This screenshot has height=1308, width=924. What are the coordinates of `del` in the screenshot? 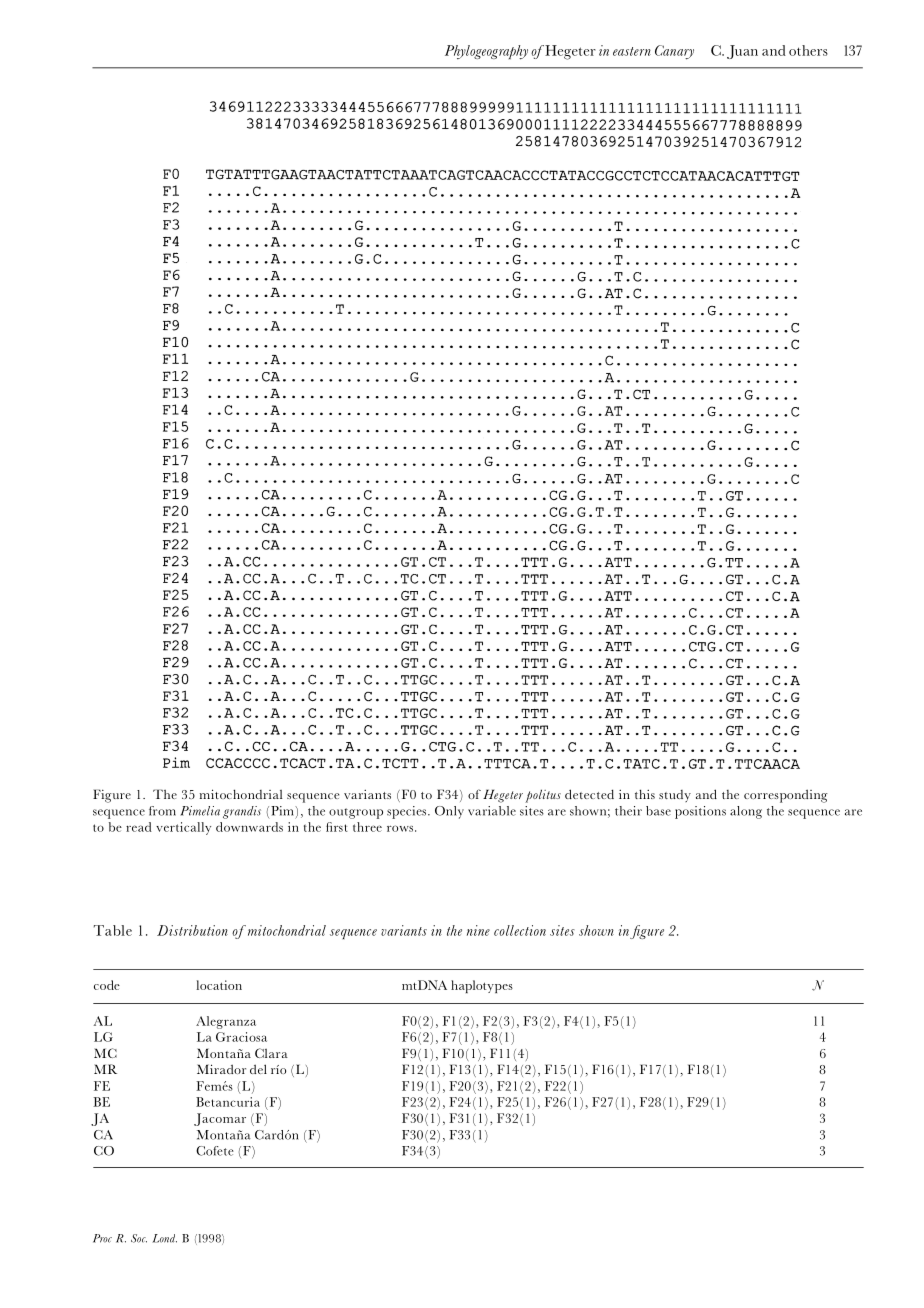 It's located at (258, 1069).
